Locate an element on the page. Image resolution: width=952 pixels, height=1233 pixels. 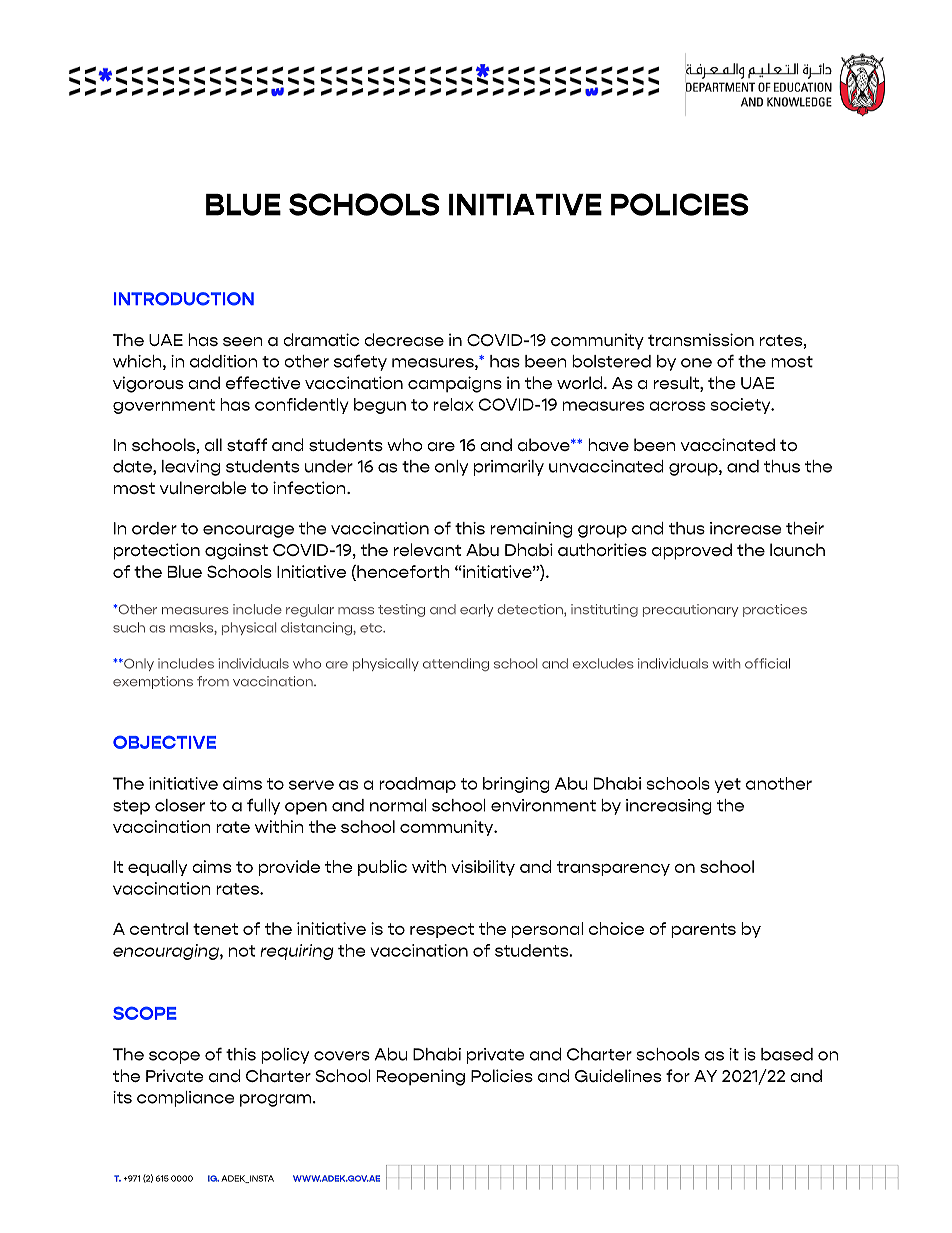
attending is located at coordinates (456, 664).
